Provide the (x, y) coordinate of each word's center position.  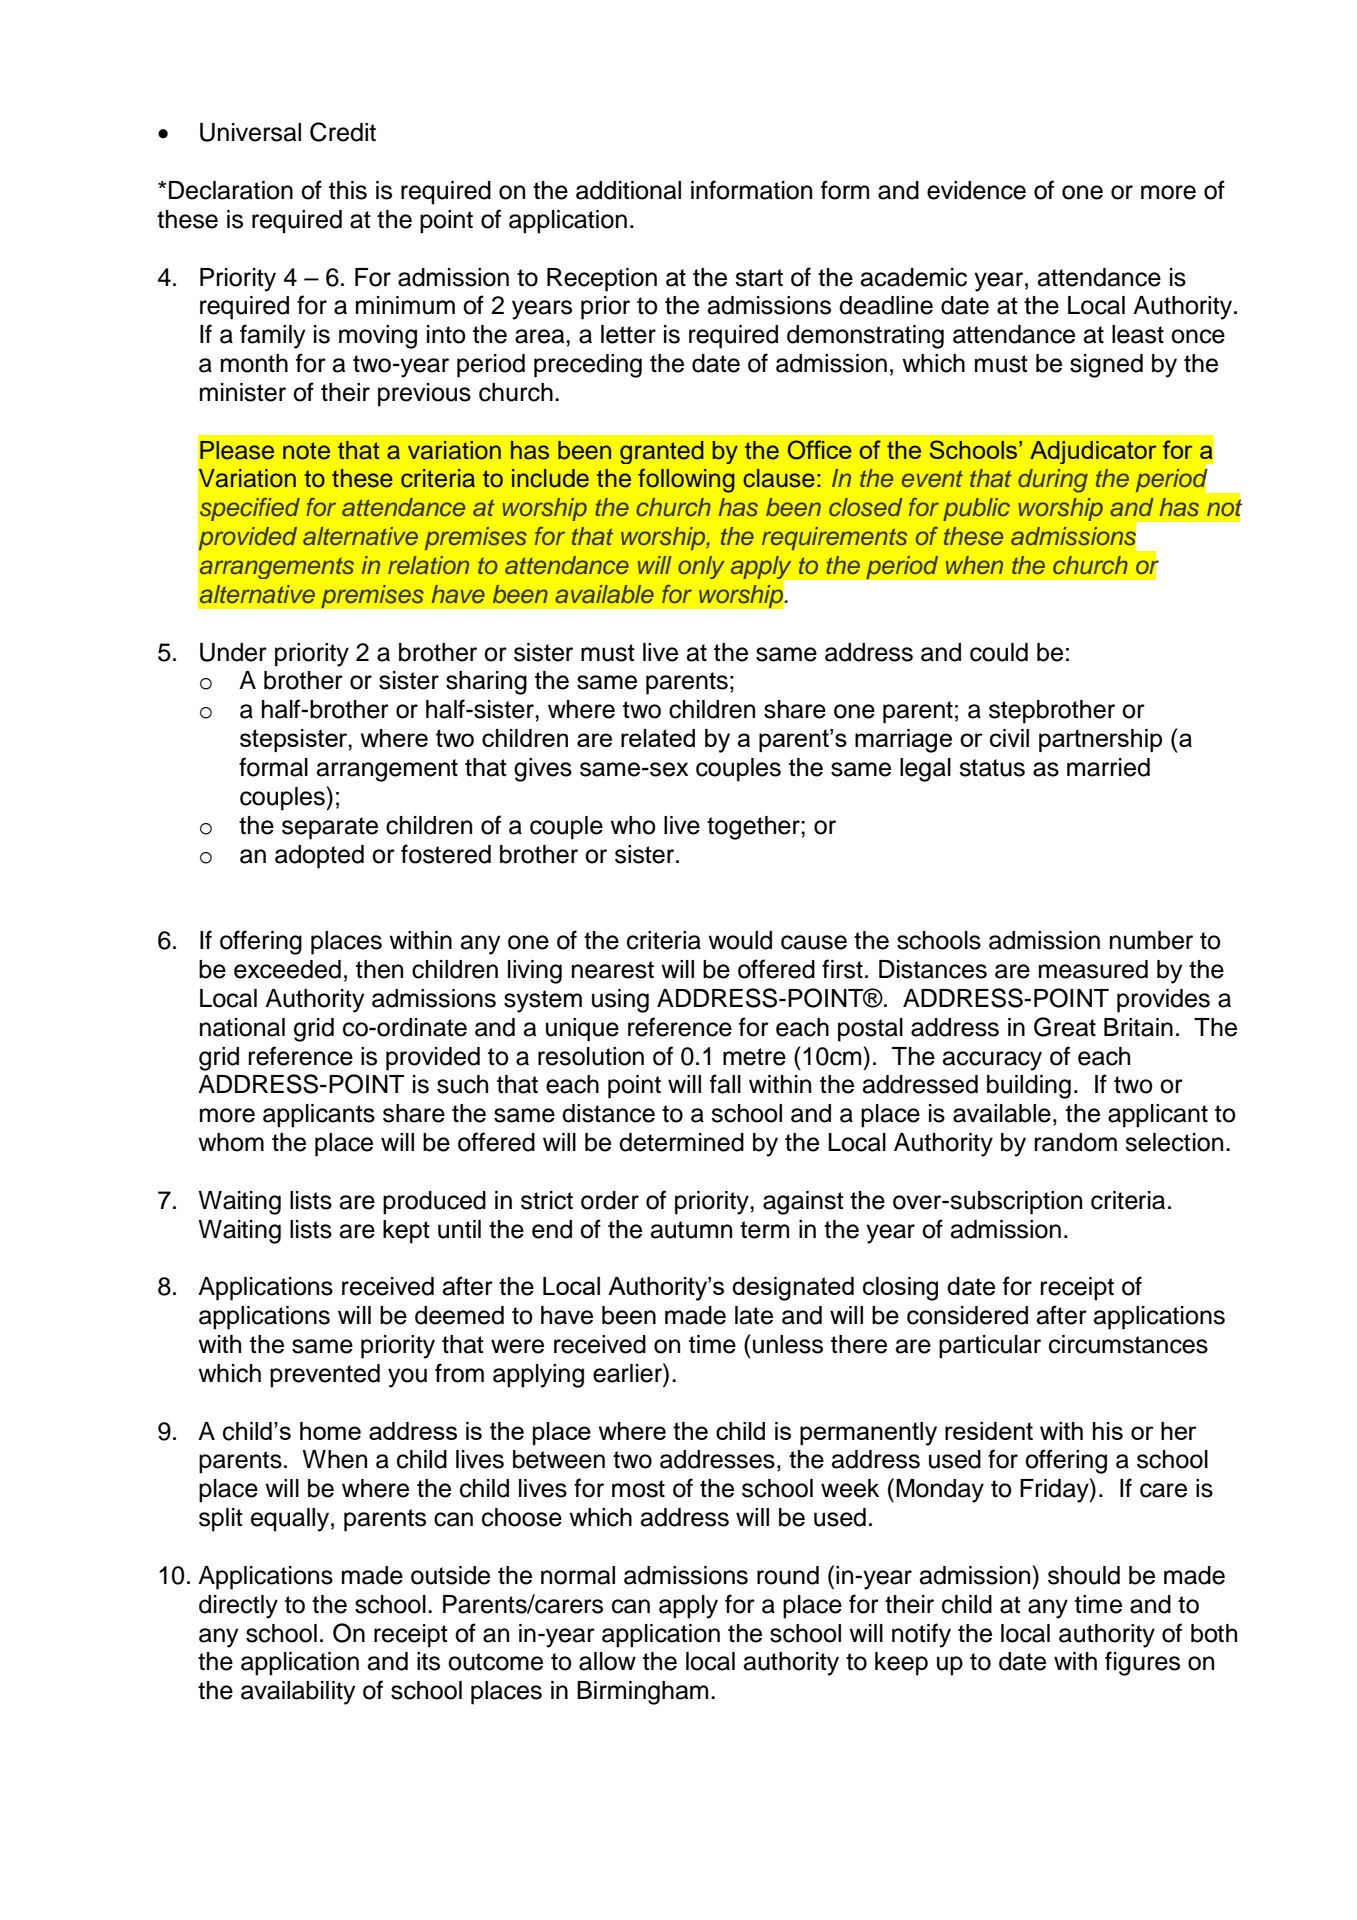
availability (298, 1693)
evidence (976, 190)
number (1151, 940)
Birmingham (642, 1693)
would (740, 940)
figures (1142, 1663)
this (348, 190)
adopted (319, 857)
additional (628, 190)
